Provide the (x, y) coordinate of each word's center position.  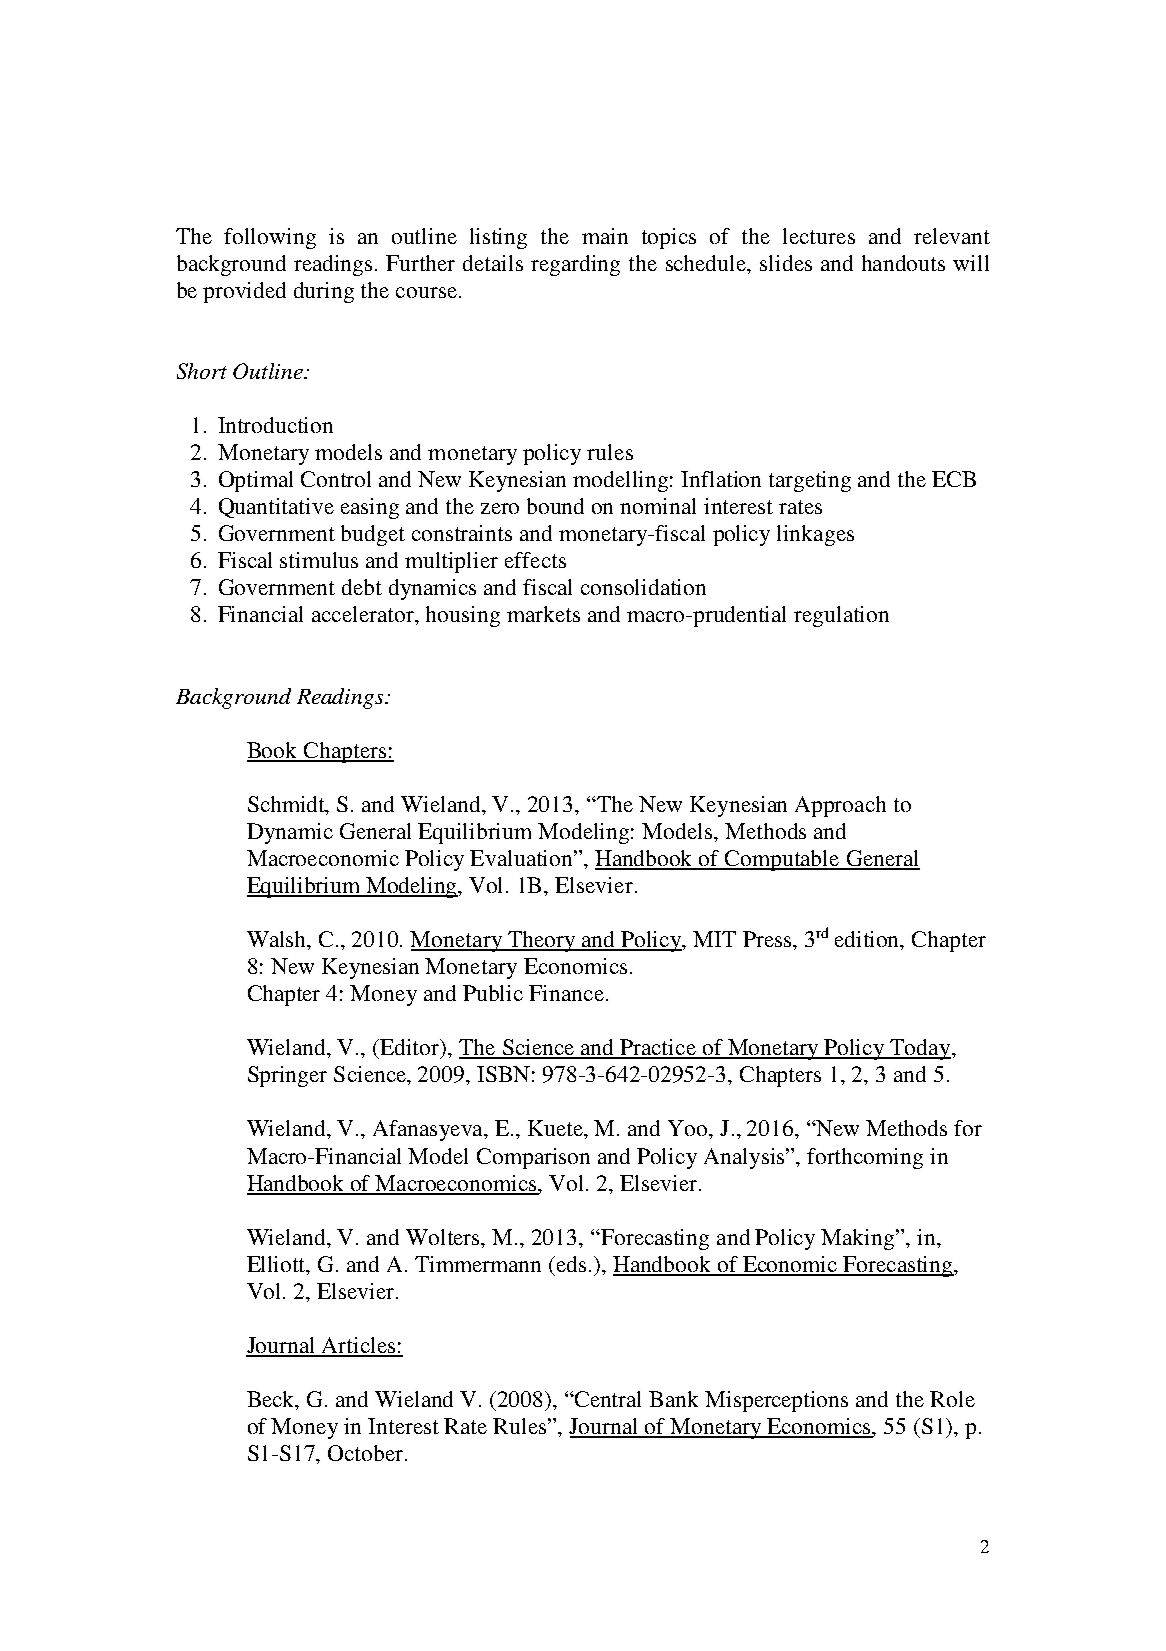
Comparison (533, 1158)
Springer (287, 1076)
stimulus (319, 560)
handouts (903, 263)
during (324, 292)
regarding (575, 265)
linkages (815, 535)
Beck (272, 1400)
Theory (542, 941)
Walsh (278, 940)
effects (535, 560)
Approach (840, 806)
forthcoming (865, 1158)
